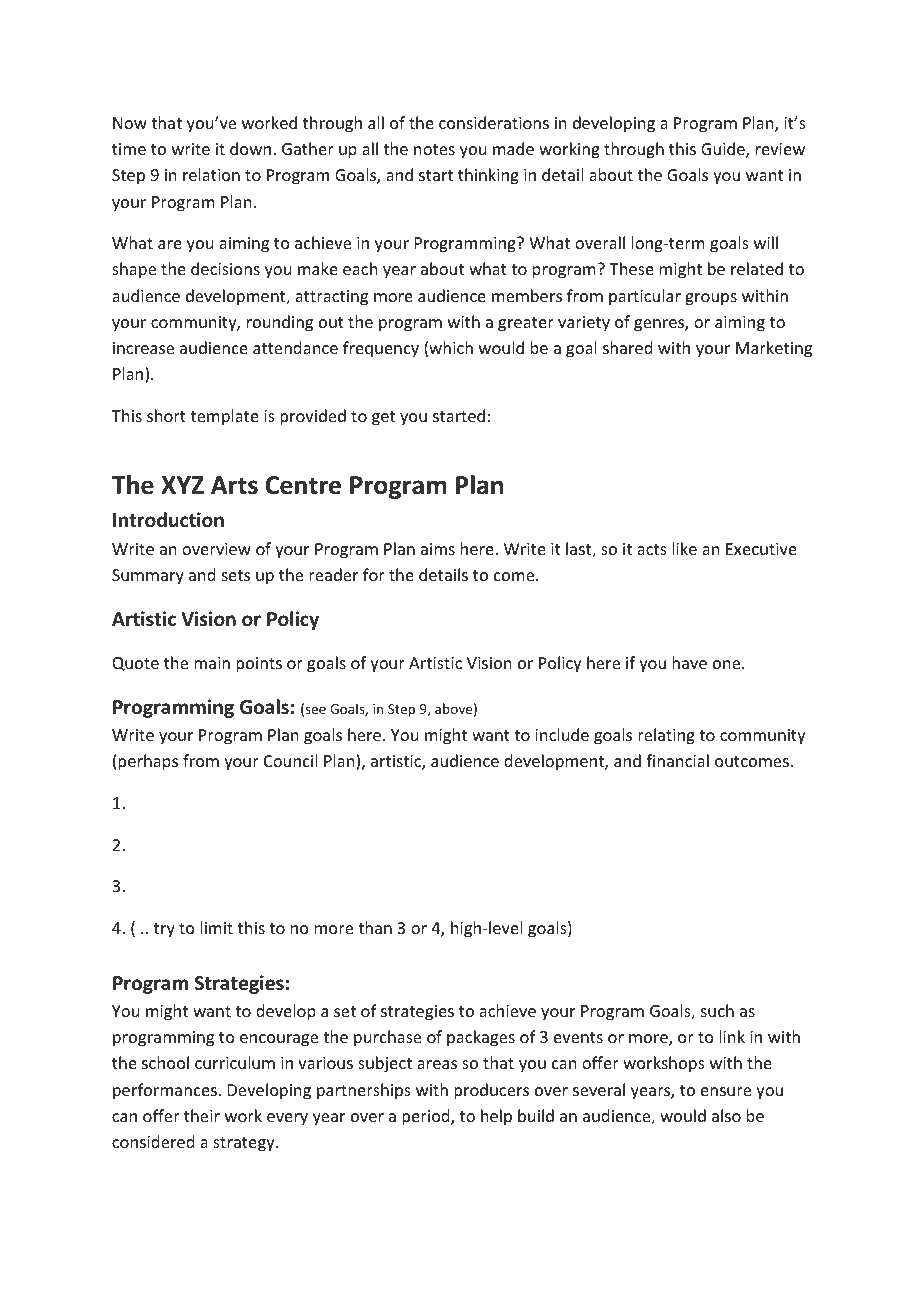  What do you see at coordinates (689, 662) in the screenshot?
I see `have` at bounding box center [689, 662].
